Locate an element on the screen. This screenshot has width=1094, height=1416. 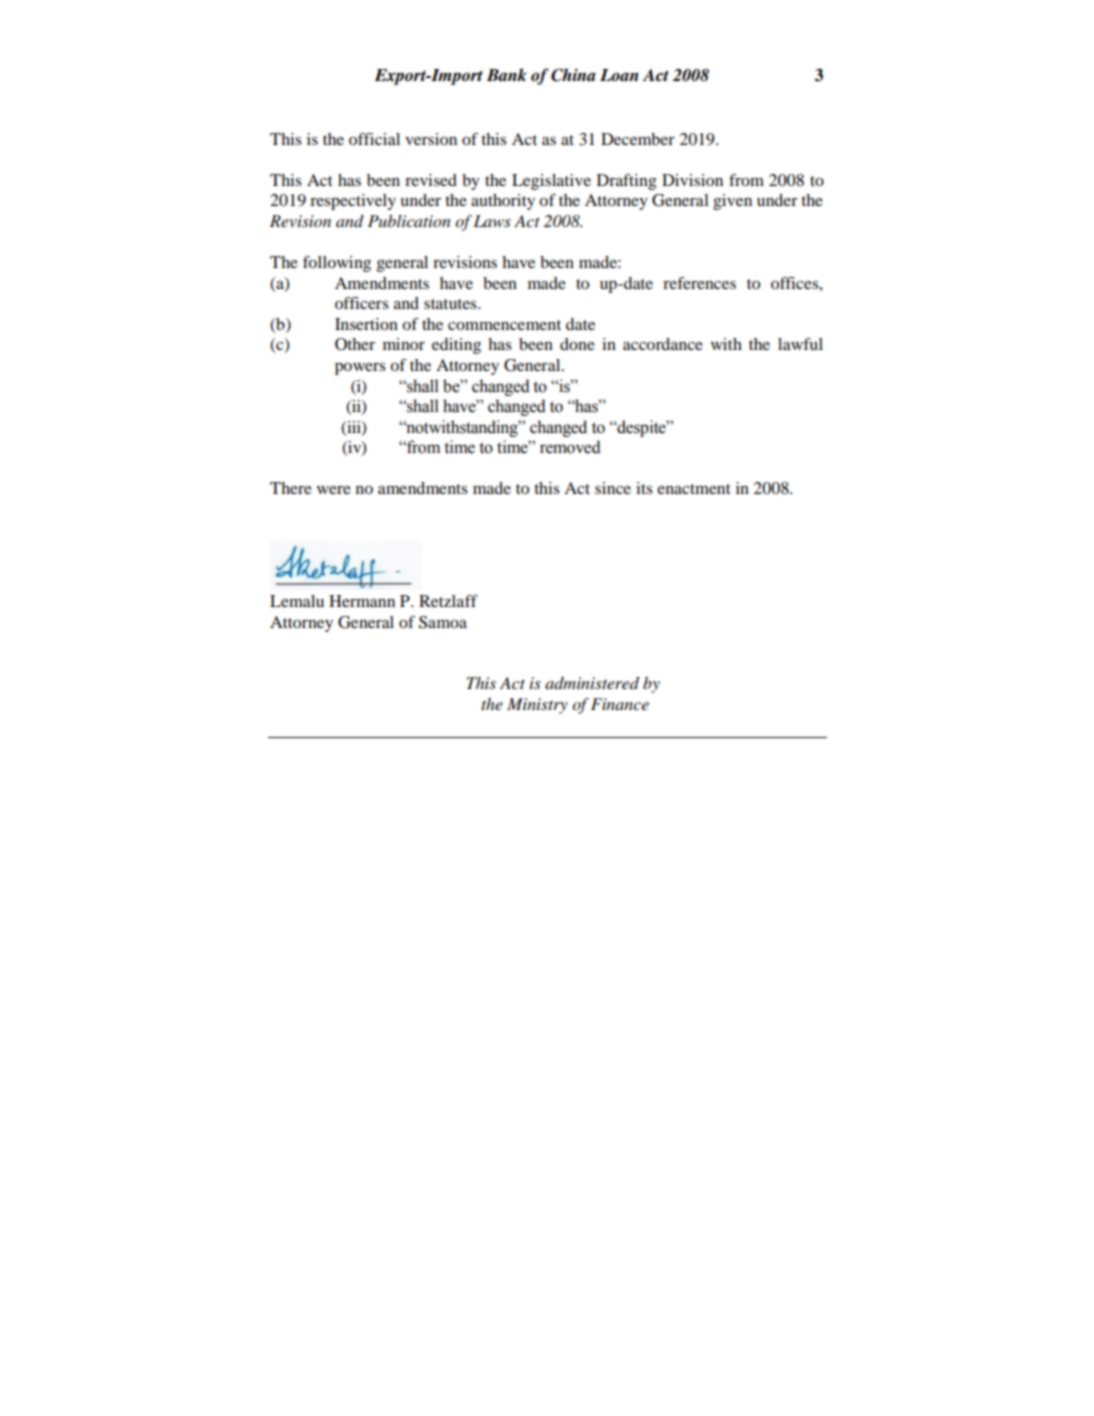
official is located at coordinates (374, 139).
